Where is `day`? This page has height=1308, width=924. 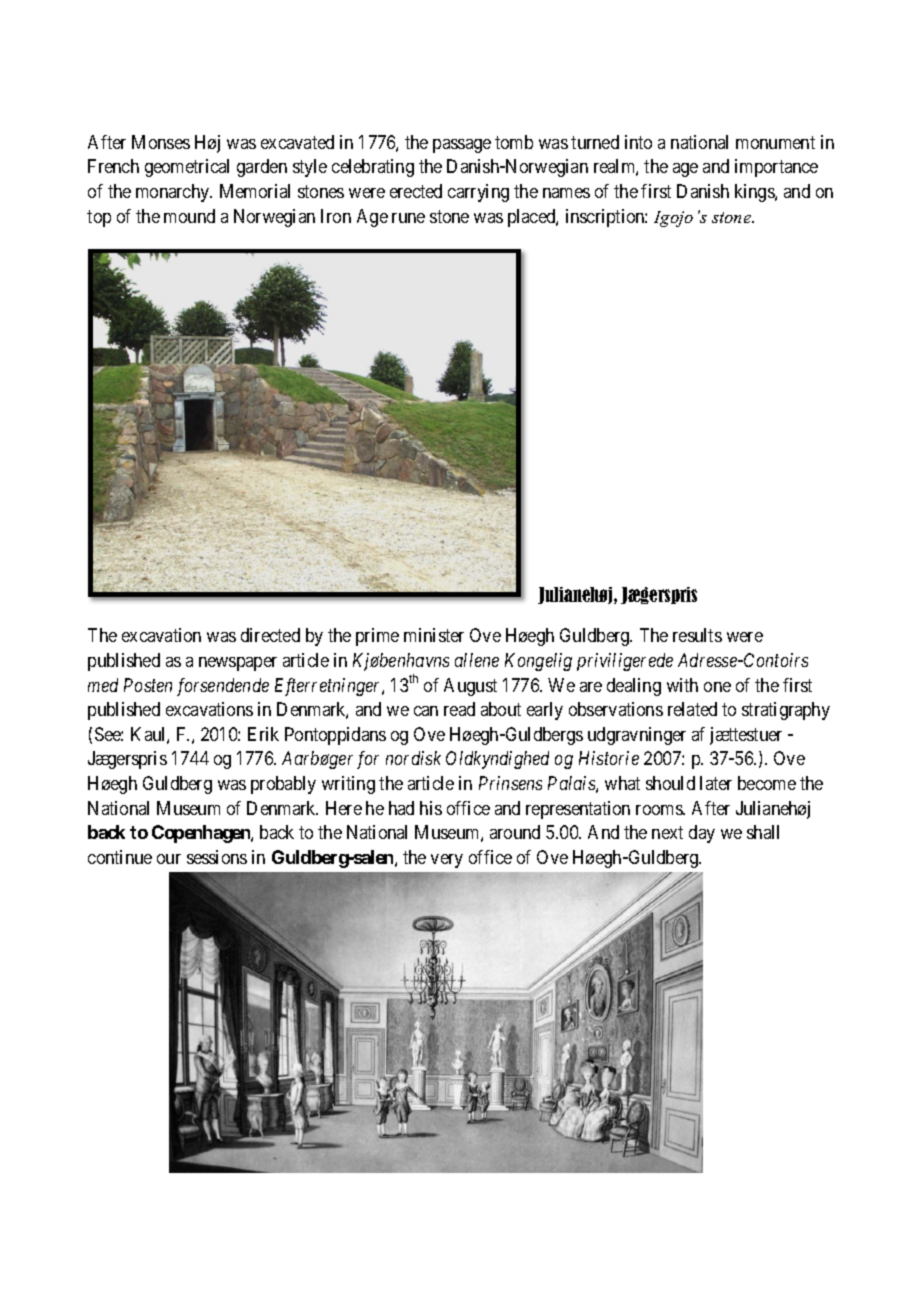 day is located at coordinates (702, 834).
